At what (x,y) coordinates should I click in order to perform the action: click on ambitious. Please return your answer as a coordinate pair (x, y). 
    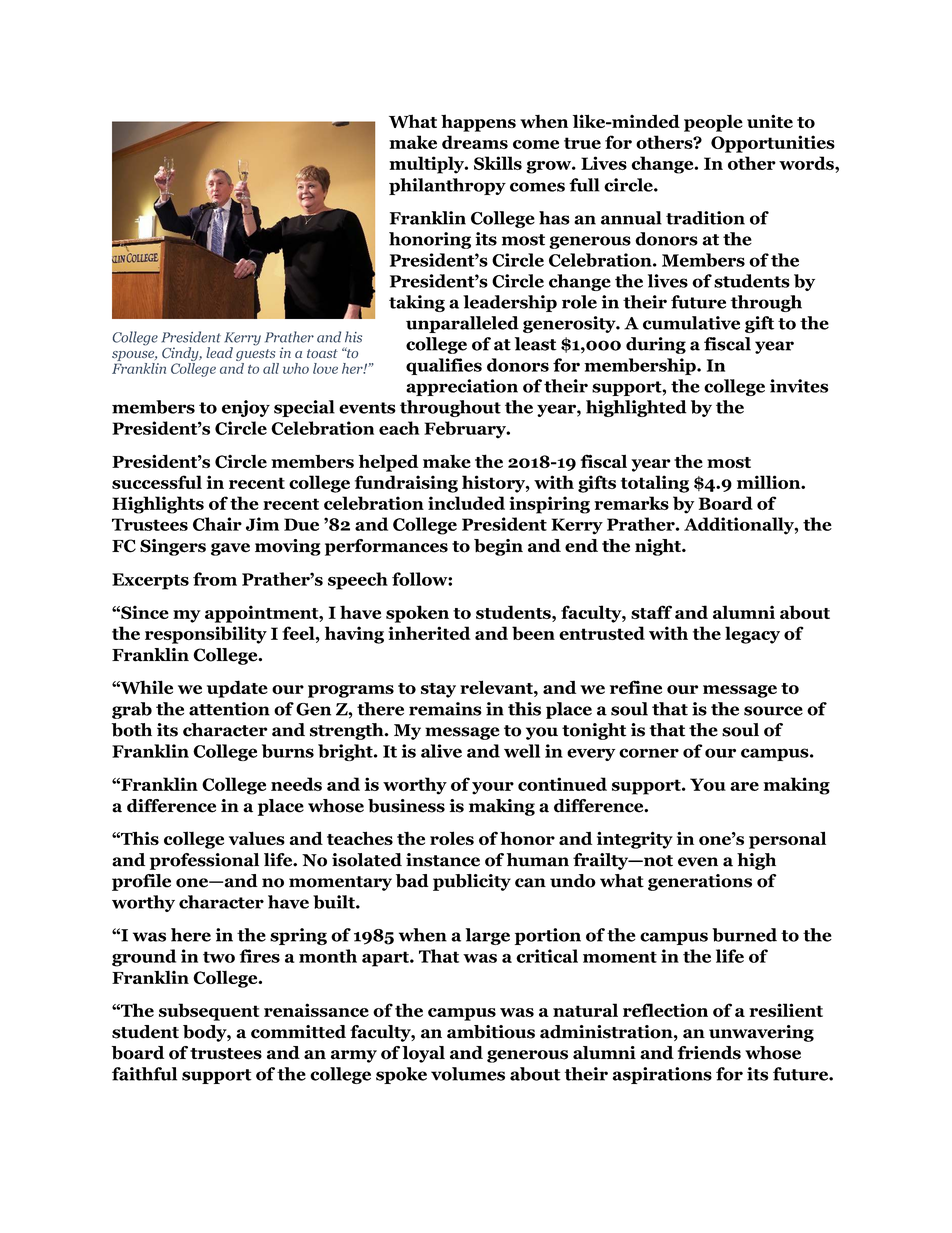
    Looking at the image, I should click on (491, 1032).
